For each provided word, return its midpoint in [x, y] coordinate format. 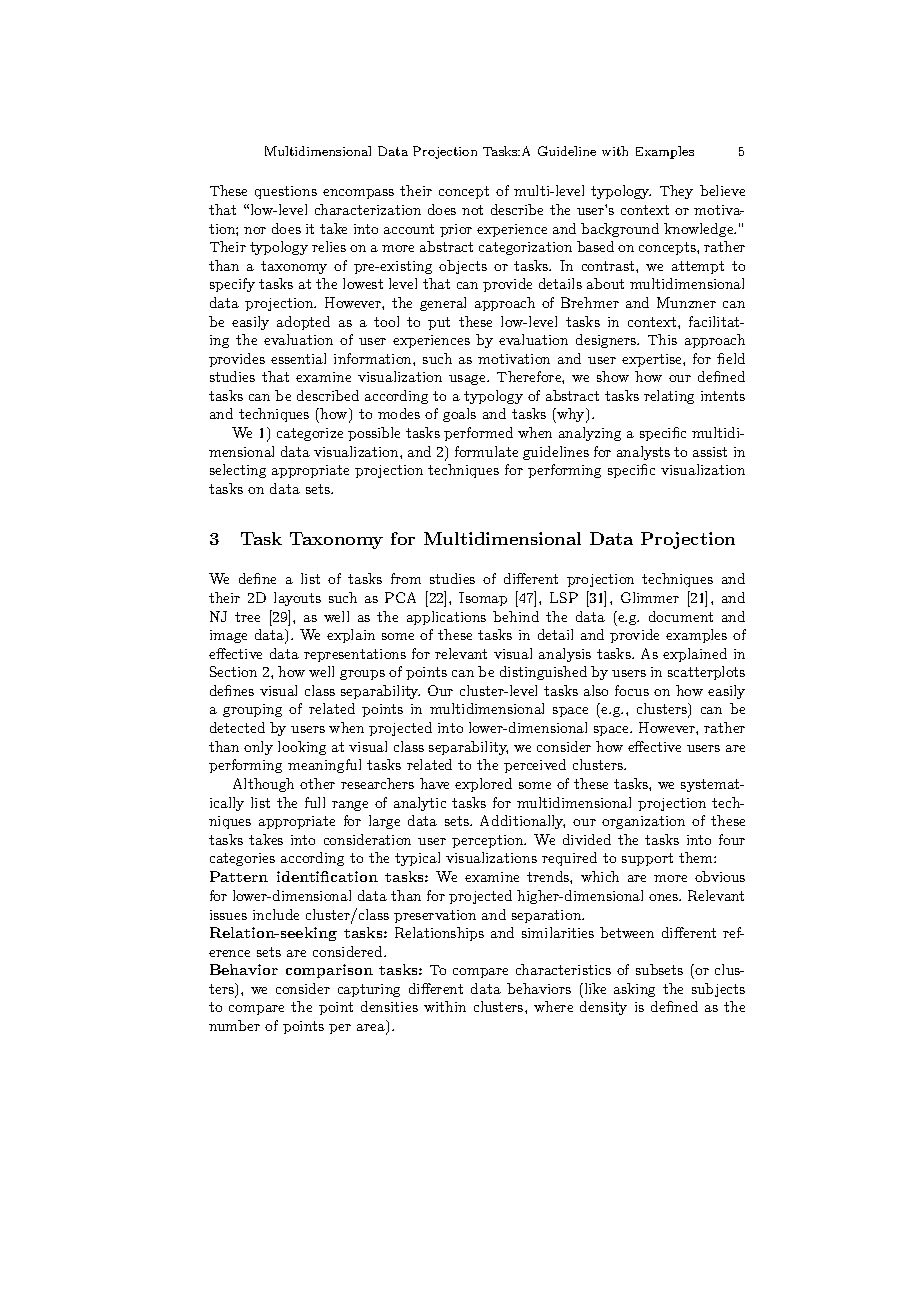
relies [329, 246]
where [553, 1006]
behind [516, 616]
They [676, 192]
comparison [329, 971]
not [472, 210]
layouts [297, 599]
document [681, 616]
